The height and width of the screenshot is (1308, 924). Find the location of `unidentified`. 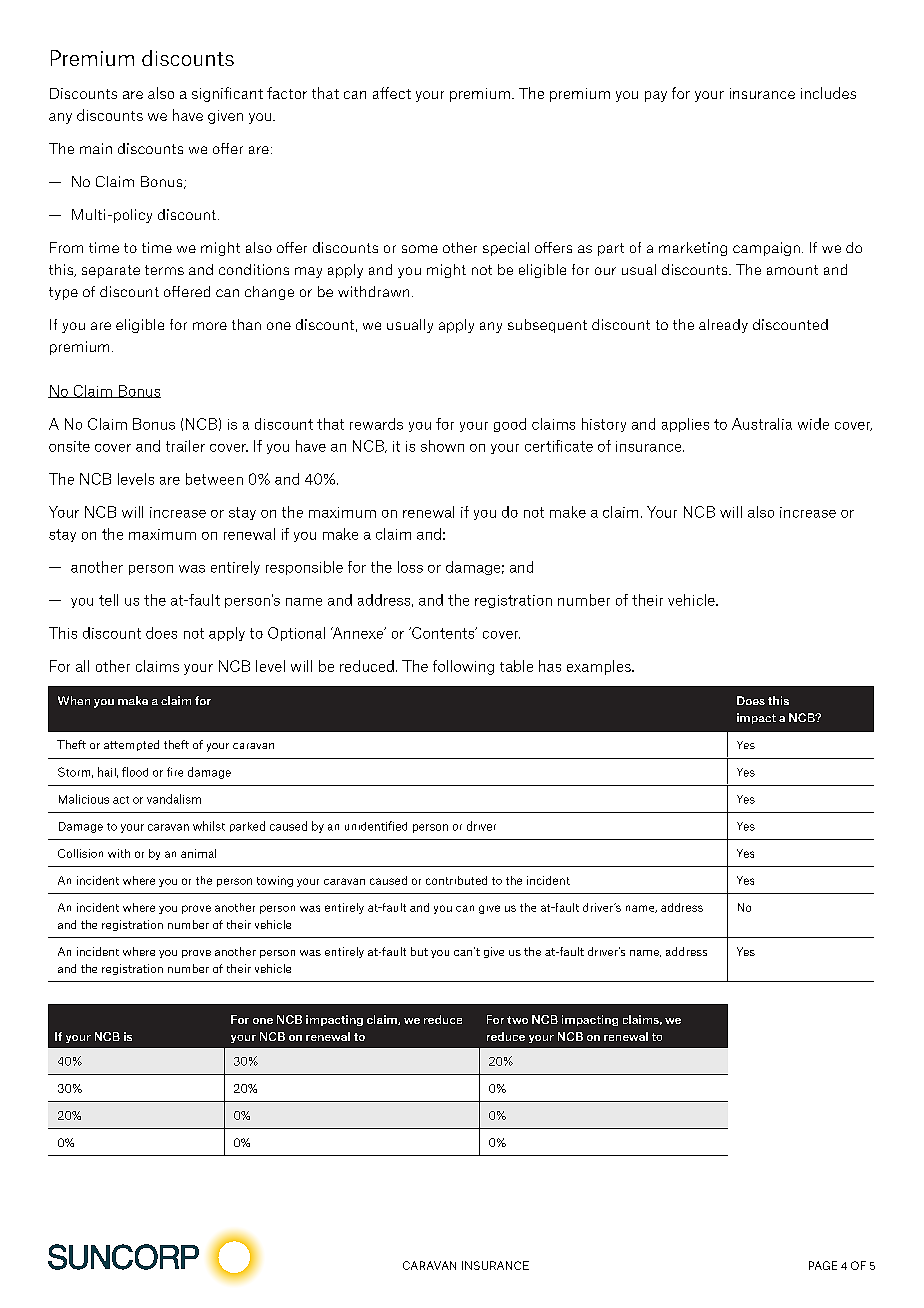

unidentified is located at coordinates (376, 826).
